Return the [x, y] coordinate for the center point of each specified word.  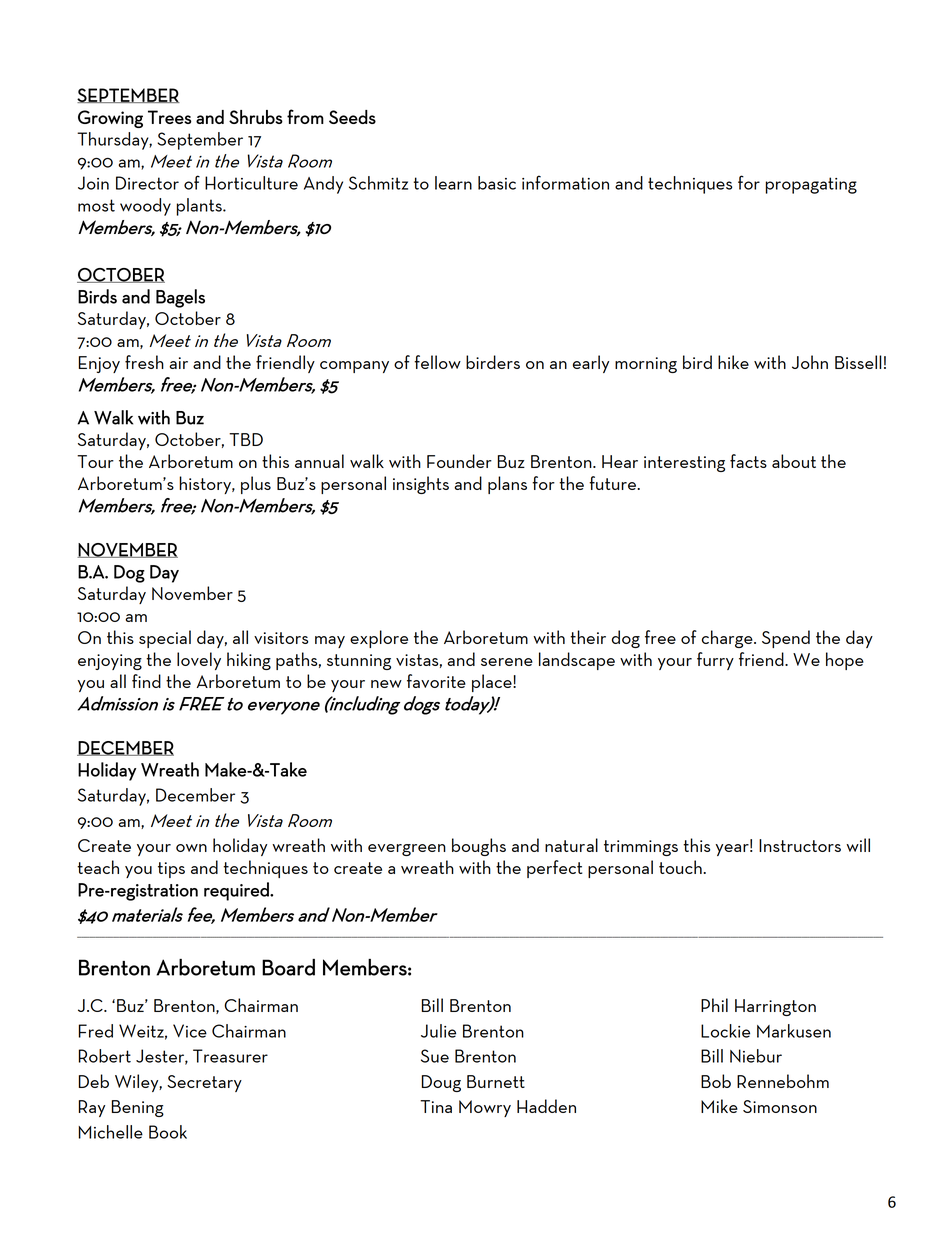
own [191, 848]
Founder [459, 461]
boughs [479, 847]
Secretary [204, 1083]
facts [748, 461]
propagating [811, 185]
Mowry [485, 1108]
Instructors [800, 845]
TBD [246, 439]
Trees [170, 117]
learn [453, 183]
